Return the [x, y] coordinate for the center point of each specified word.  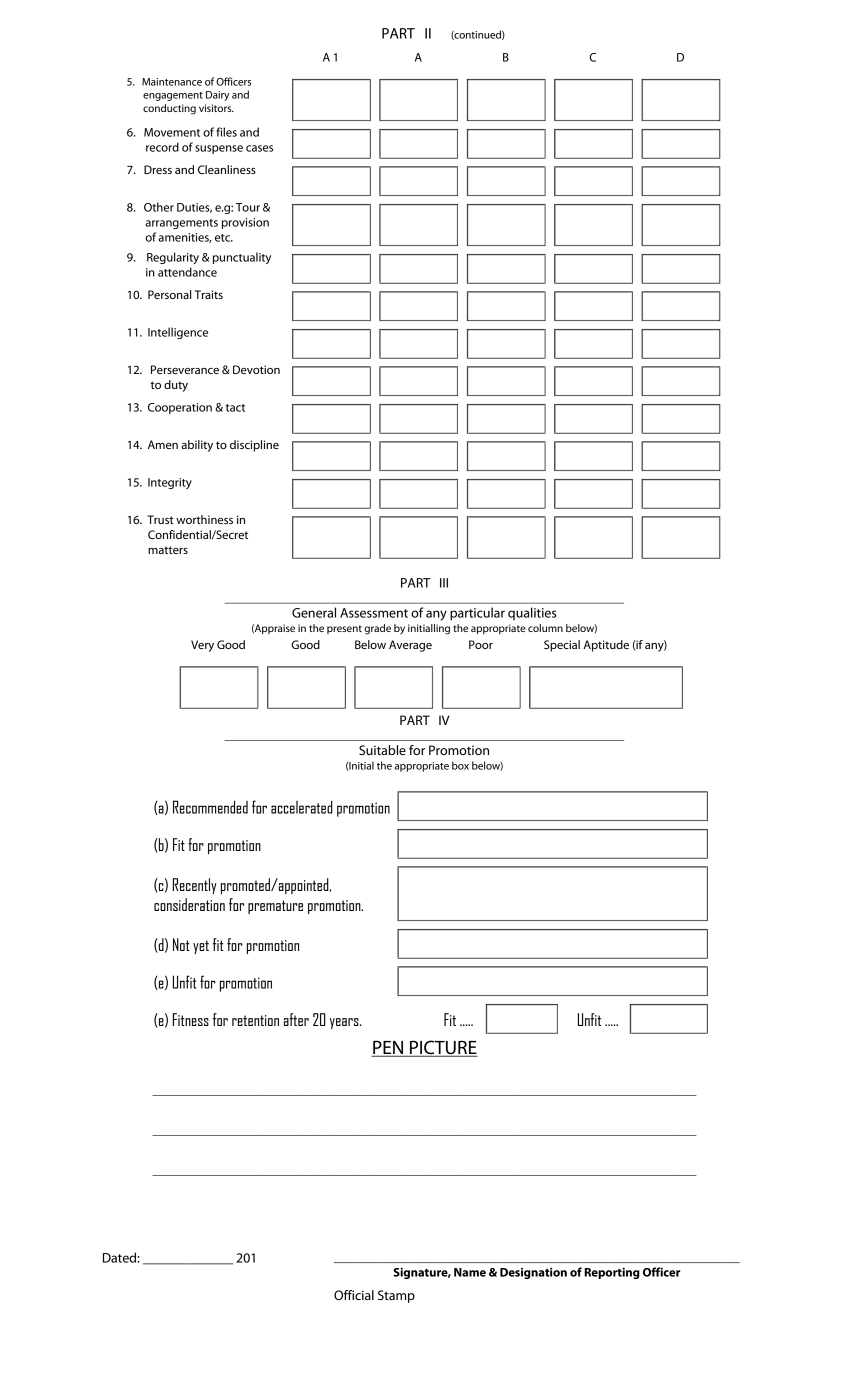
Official [354, 1295]
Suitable [382, 750]
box [460, 765]
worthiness [204, 519]
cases [259, 148]
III [444, 583]
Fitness [191, 1019]
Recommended [210, 807]
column [545, 628]
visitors [216, 108]
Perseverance [185, 369]
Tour [248, 207]
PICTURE [443, 1048]
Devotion [256, 369]
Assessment [374, 613]
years [345, 1023]
